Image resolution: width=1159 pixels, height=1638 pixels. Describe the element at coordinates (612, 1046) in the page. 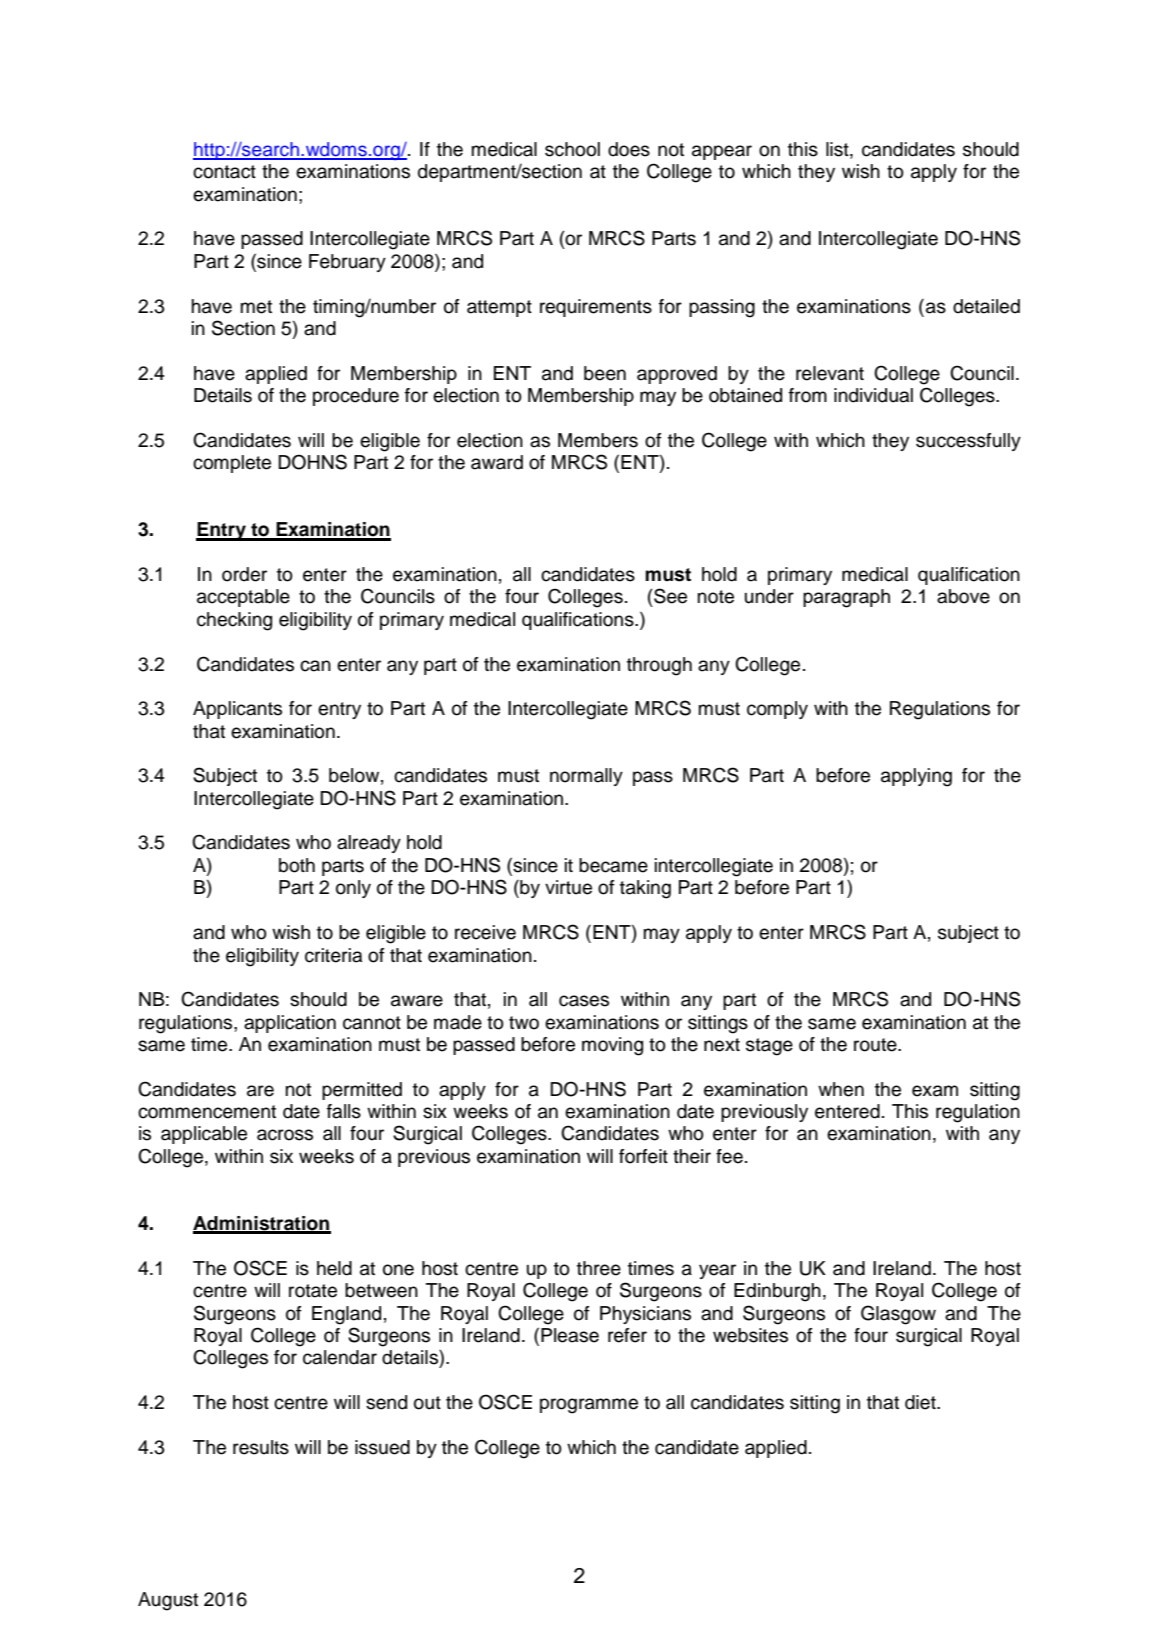

I see `moving` at that location.
